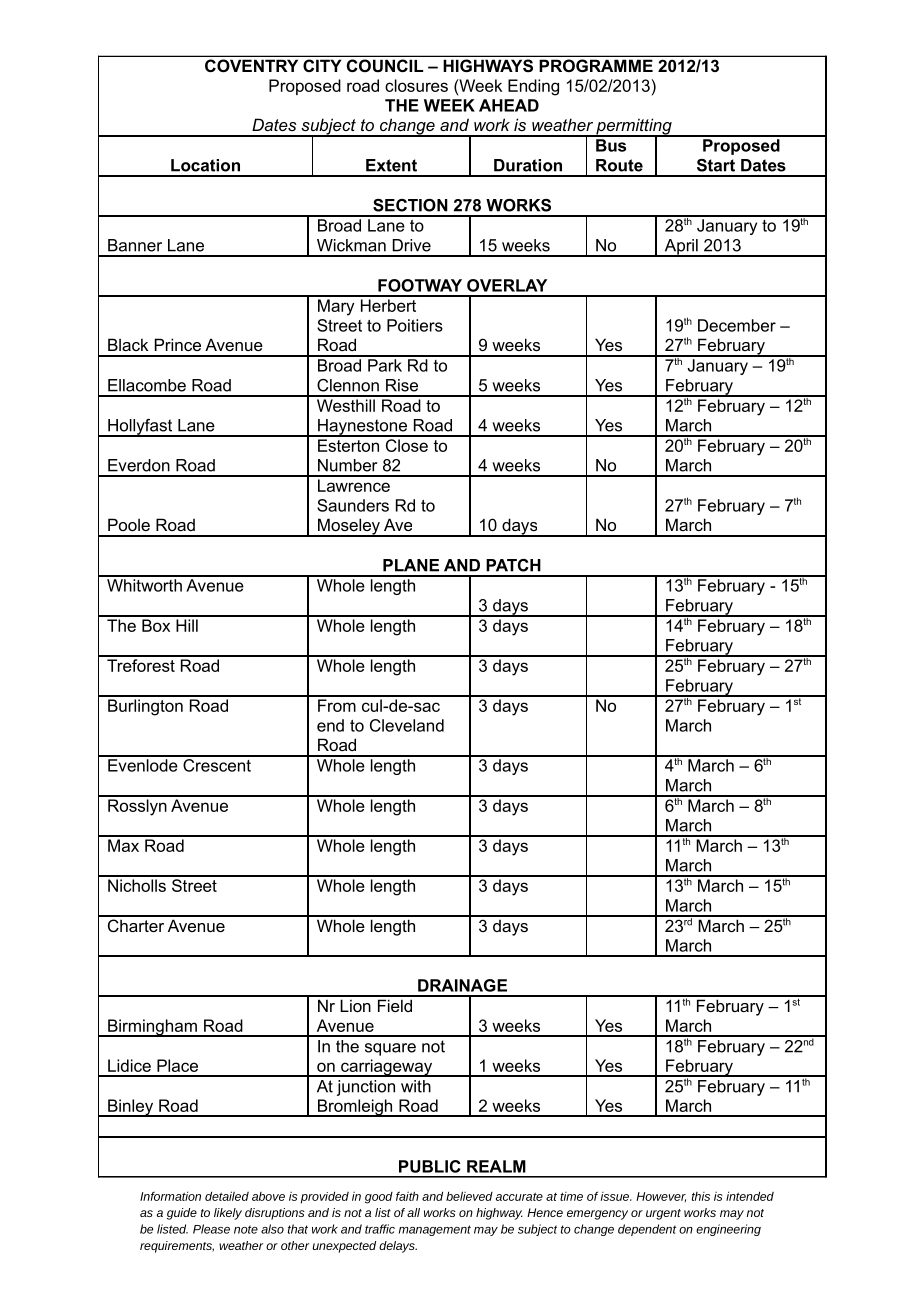  What do you see at coordinates (152, 1028) in the page?
I see `Birmingham` at bounding box center [152, 1028].
